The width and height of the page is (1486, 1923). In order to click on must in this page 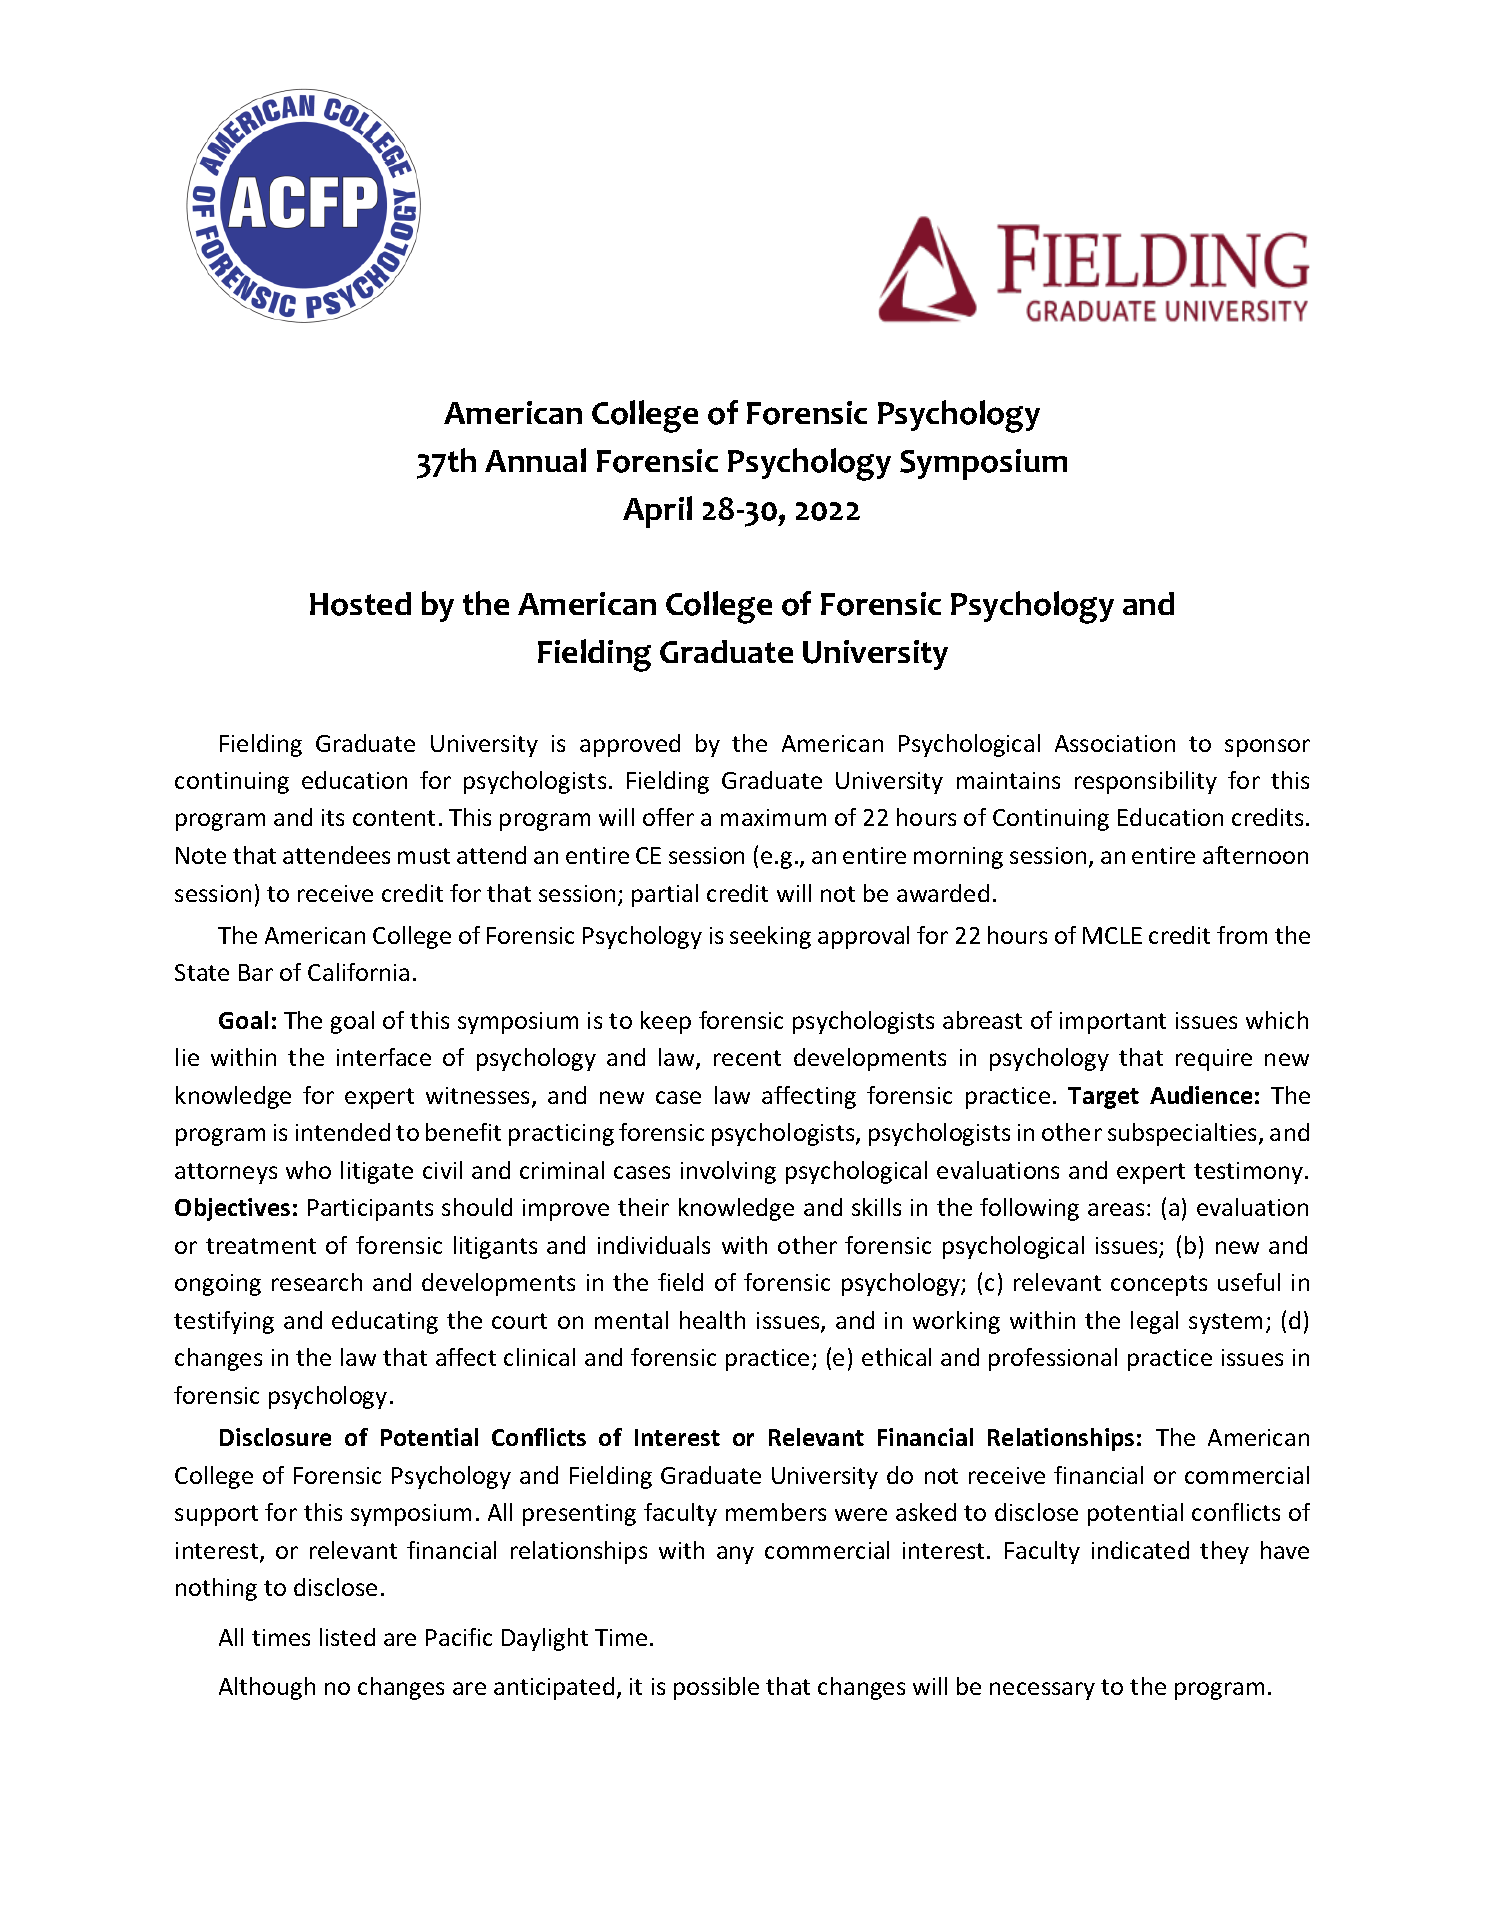, I will do `click(424, 856)`.
